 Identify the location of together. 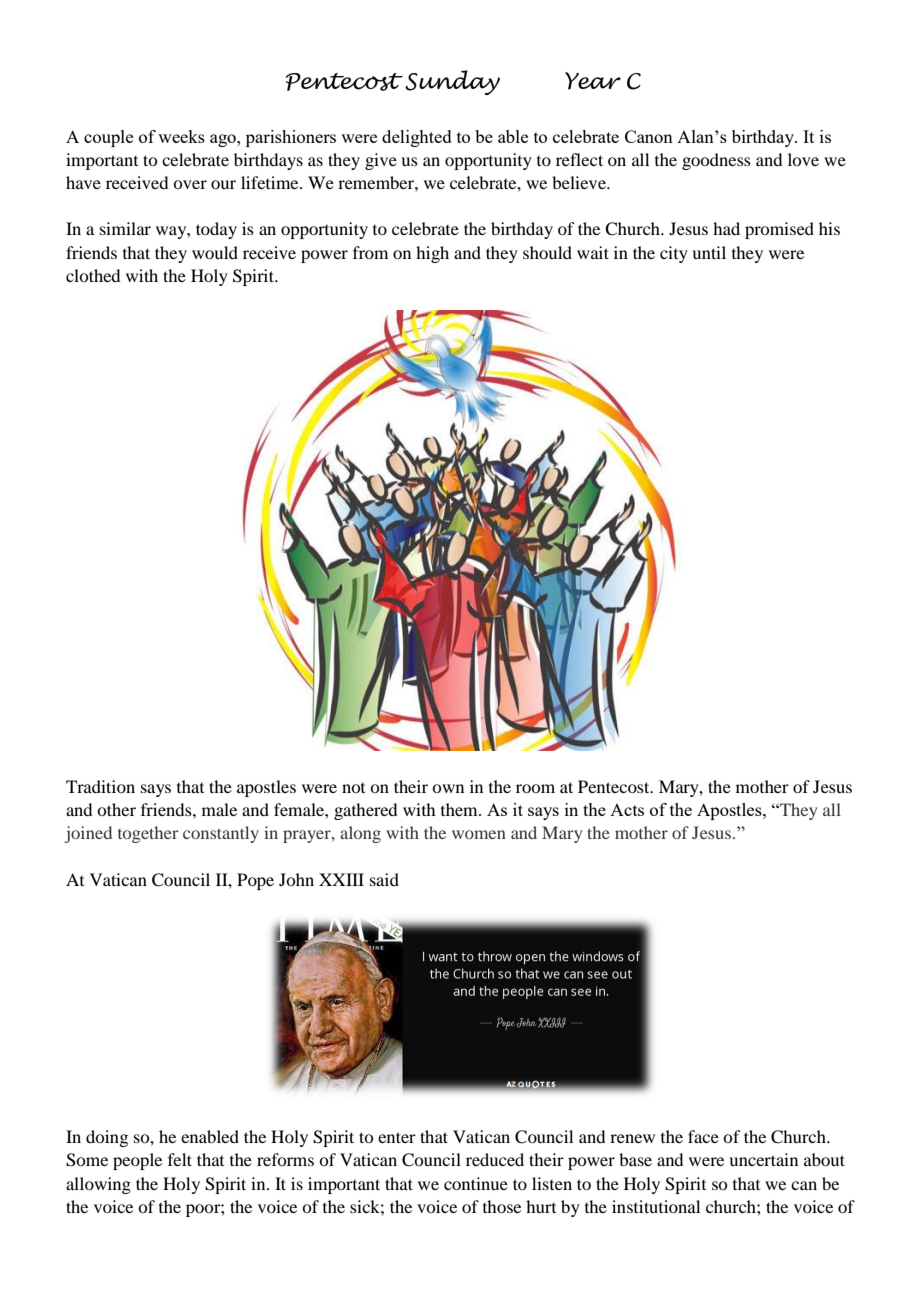
(148, 834).
